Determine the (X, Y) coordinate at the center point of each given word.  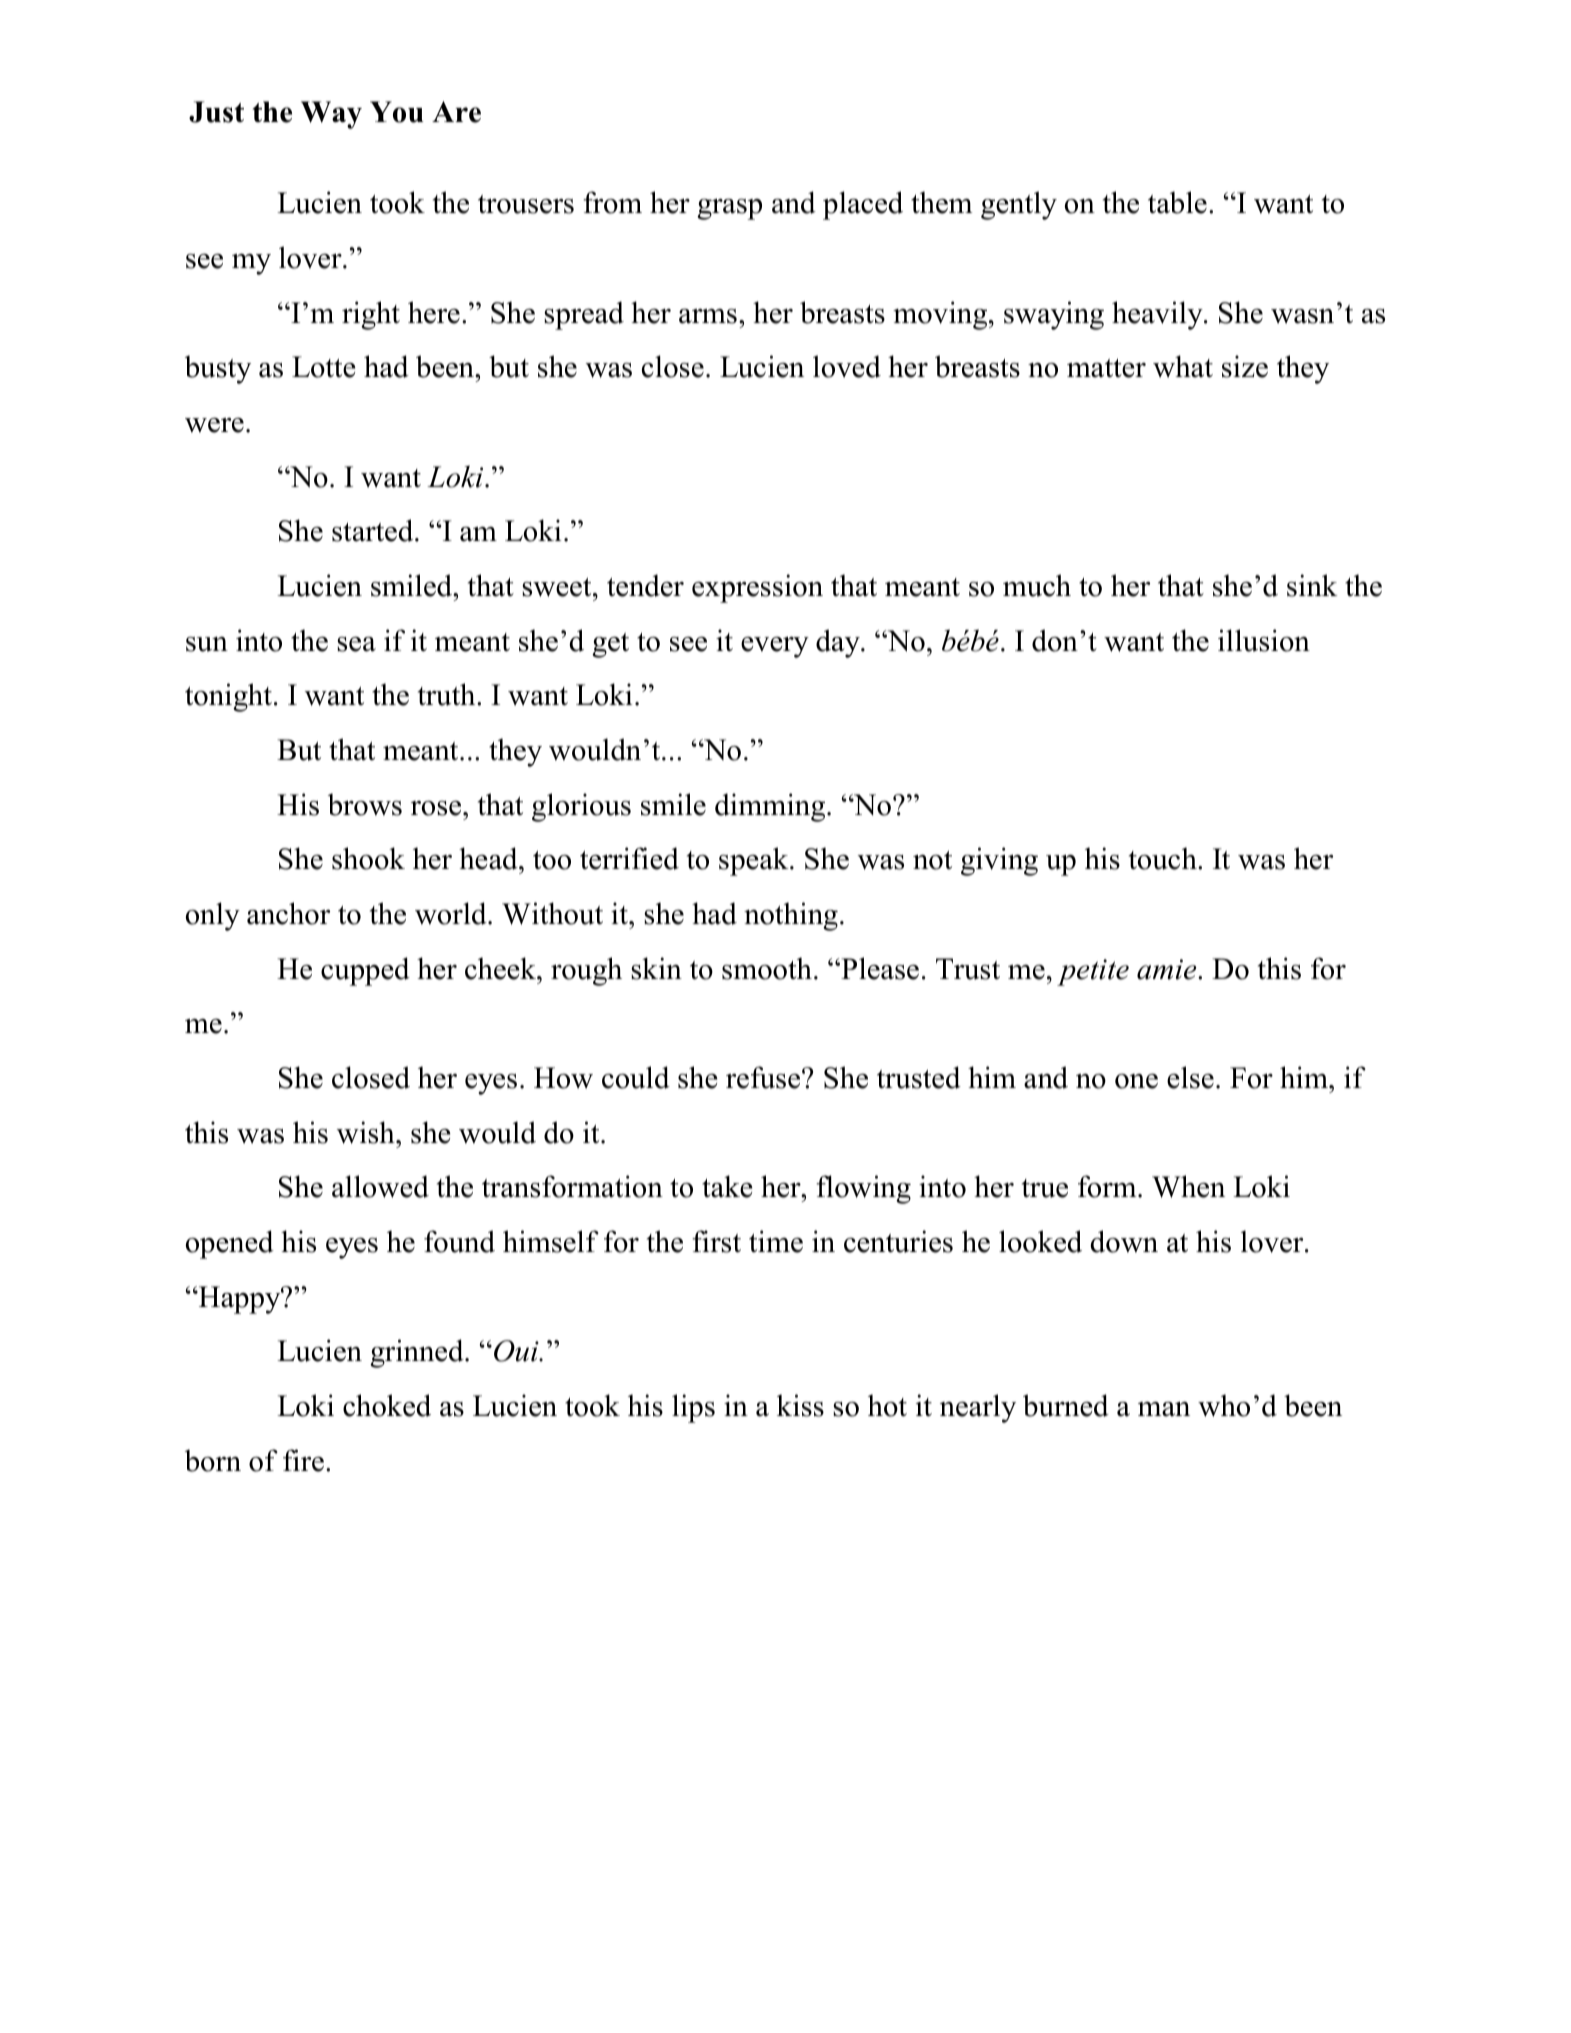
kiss (800, 1405)
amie (1168, 969)
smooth (767, 968)
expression (757, 588)
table (1177, 202)
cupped (365, 971)
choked (387, 1405)
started (374, 530)
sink (1312, 585)
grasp (729, 209)
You (397, 112)
